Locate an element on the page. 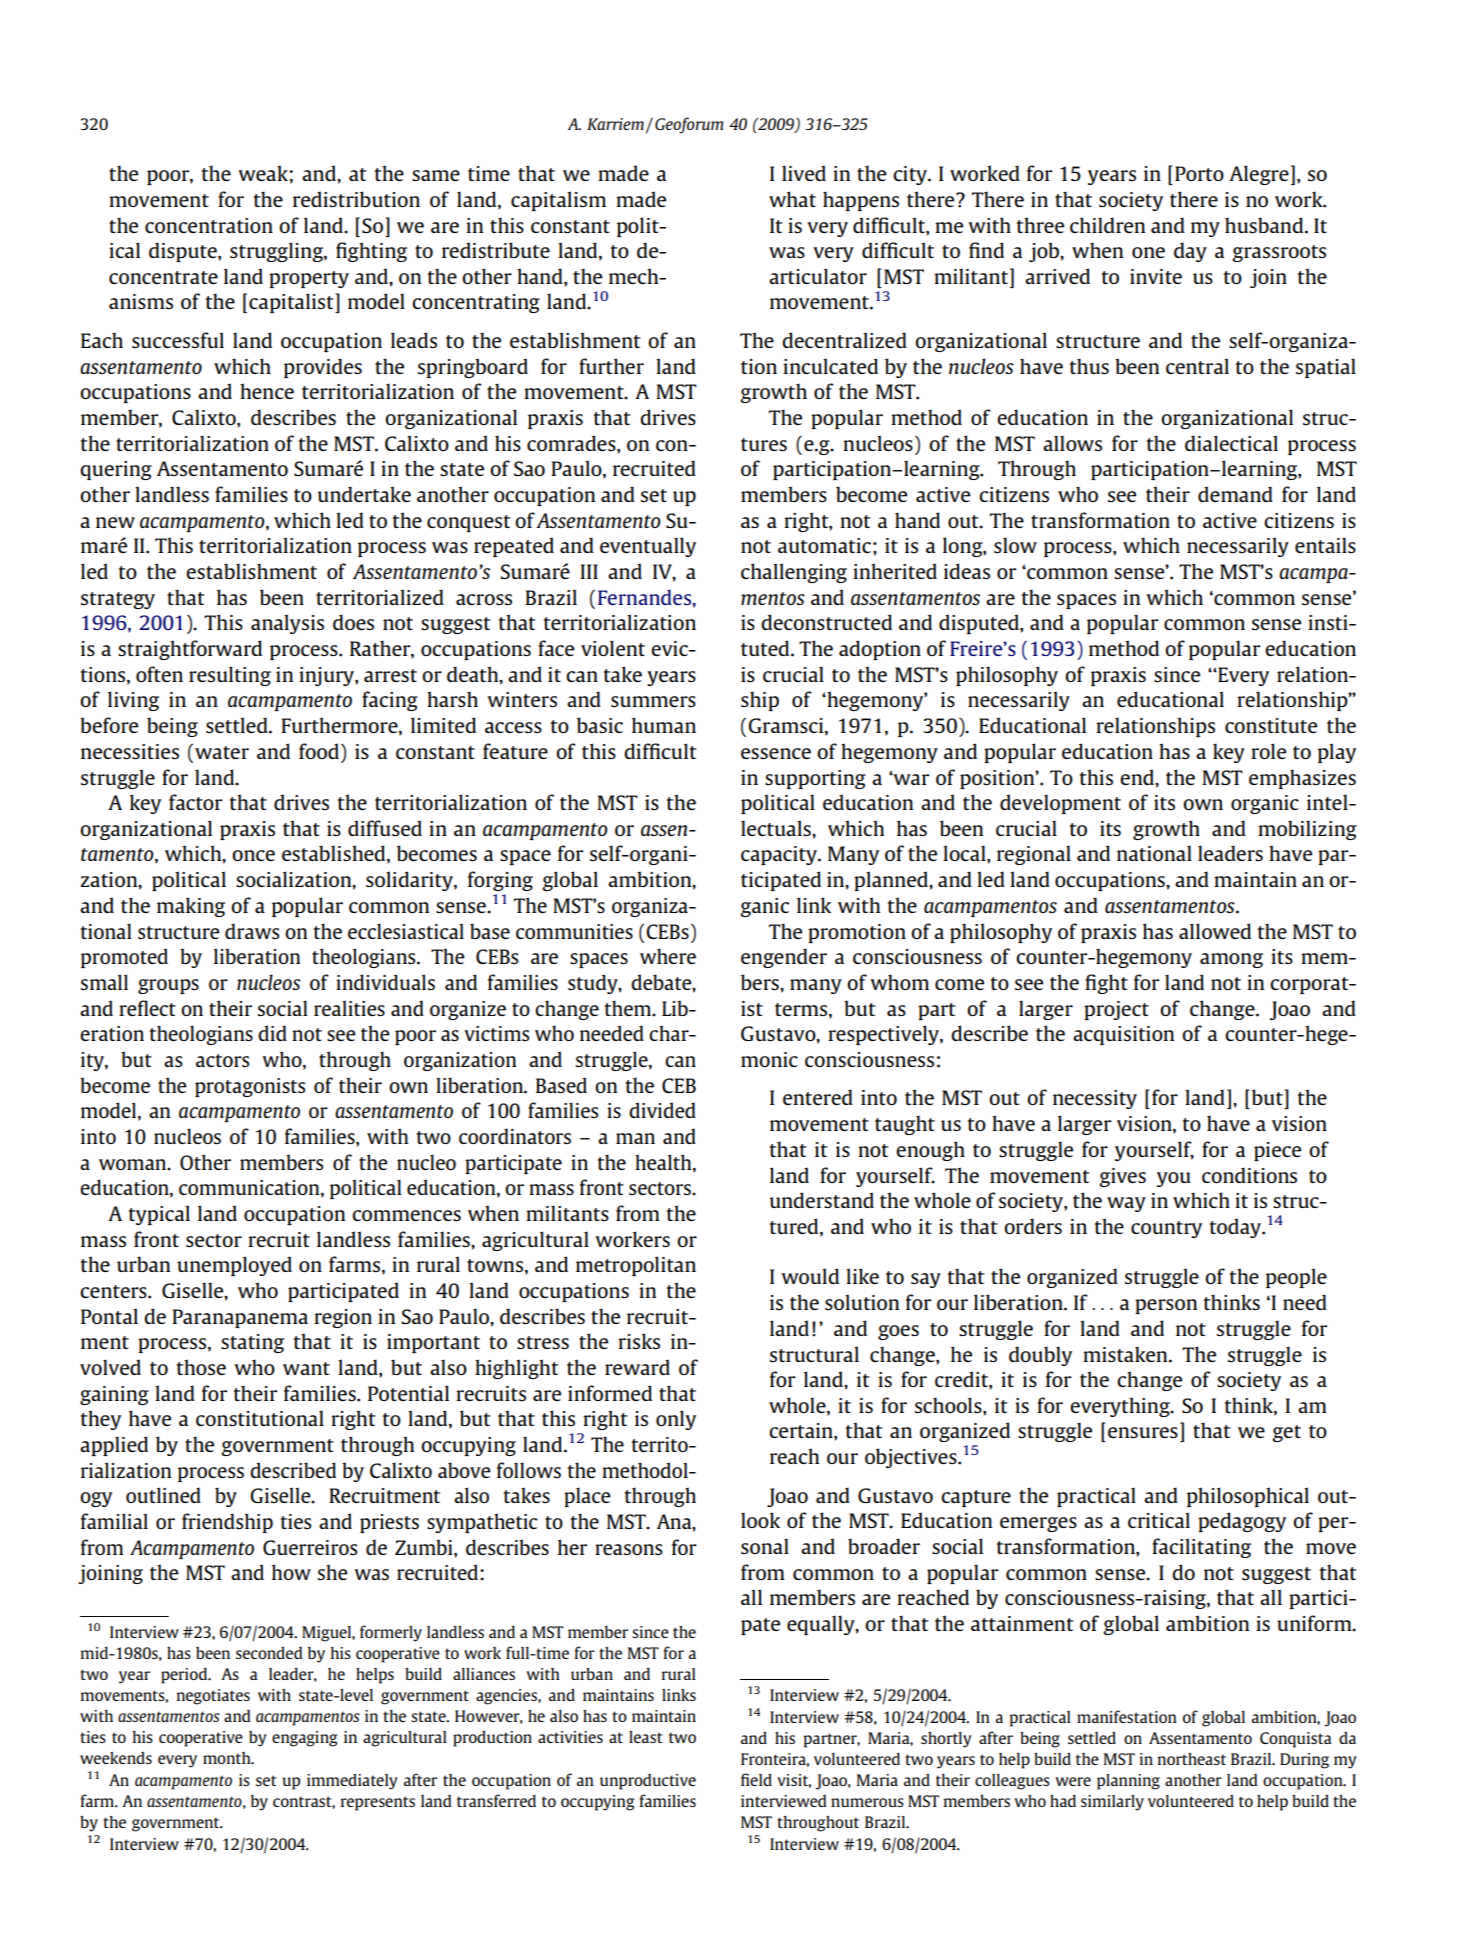 Image resolution: width=1461 pixels, height=1948 pixels. one is located at coordinates (1148, 252).
